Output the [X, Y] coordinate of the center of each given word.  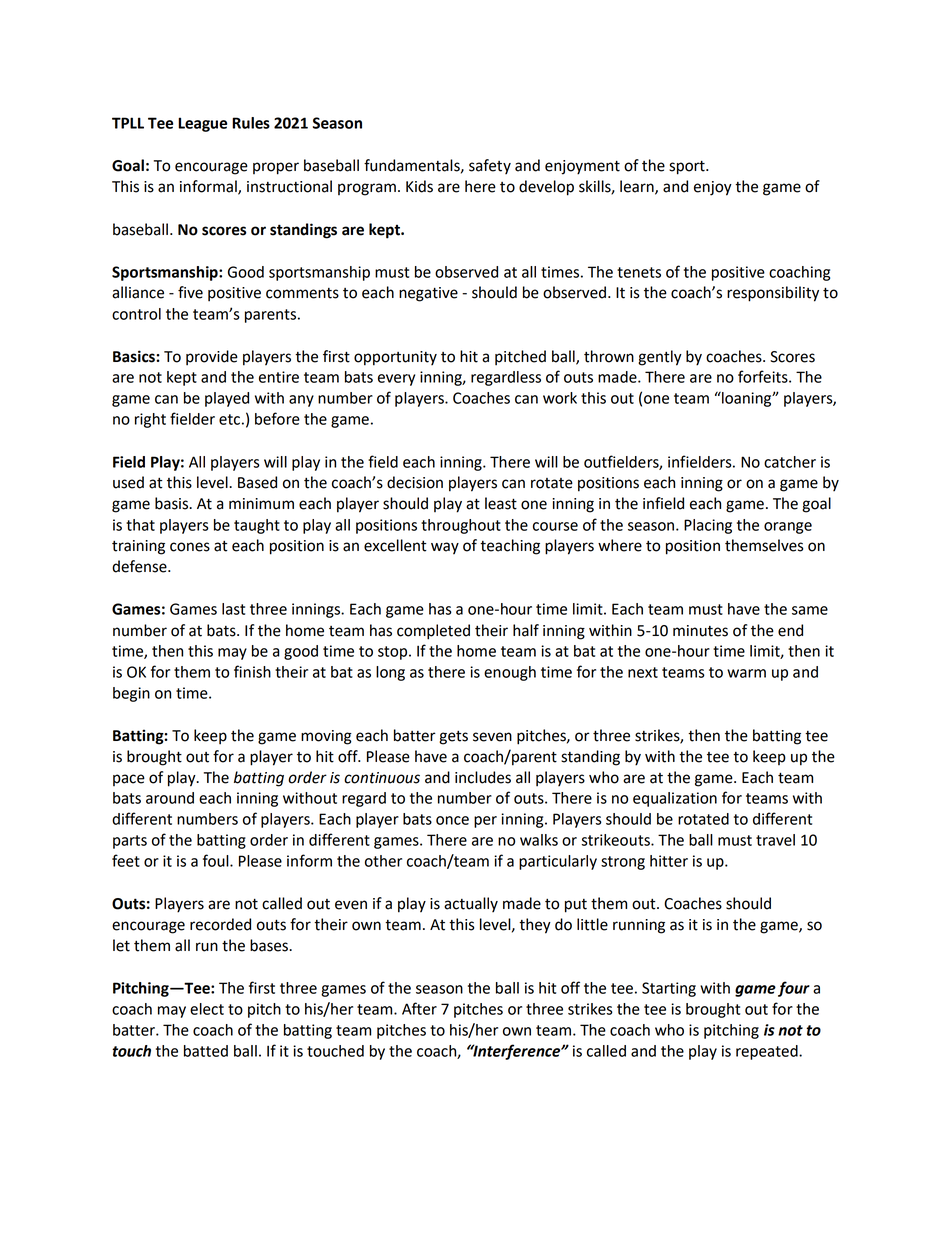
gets [453, 738]
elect [207, 1009]
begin [131, 694]
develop [546, 188]
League [202, 124]
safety [490, 166]
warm [746, 673]
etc [229, 419]
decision [415, 482]
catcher [790, 462]
